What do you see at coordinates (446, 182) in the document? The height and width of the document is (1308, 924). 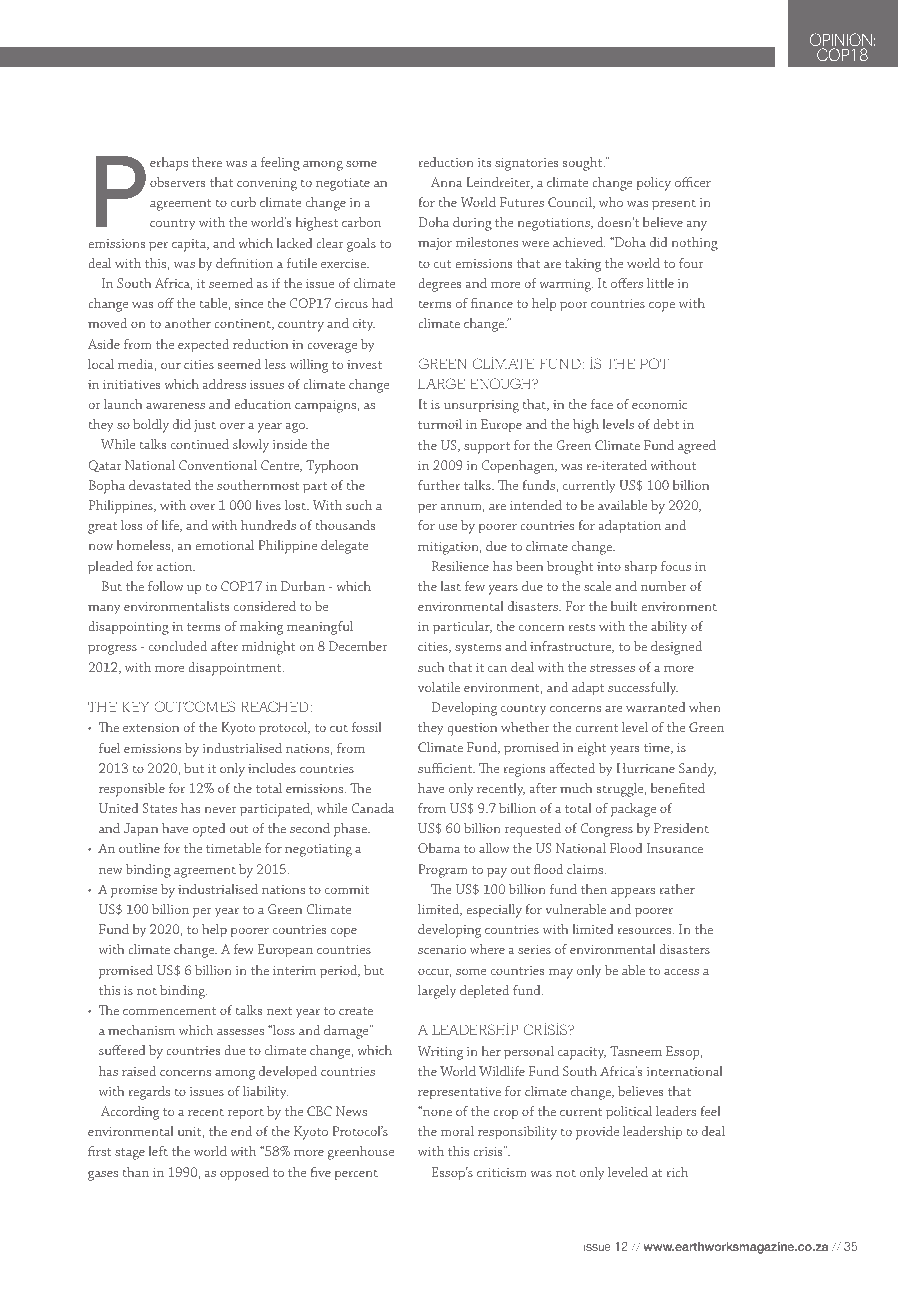 I see `Anna` at bounding box center [446, 182].
